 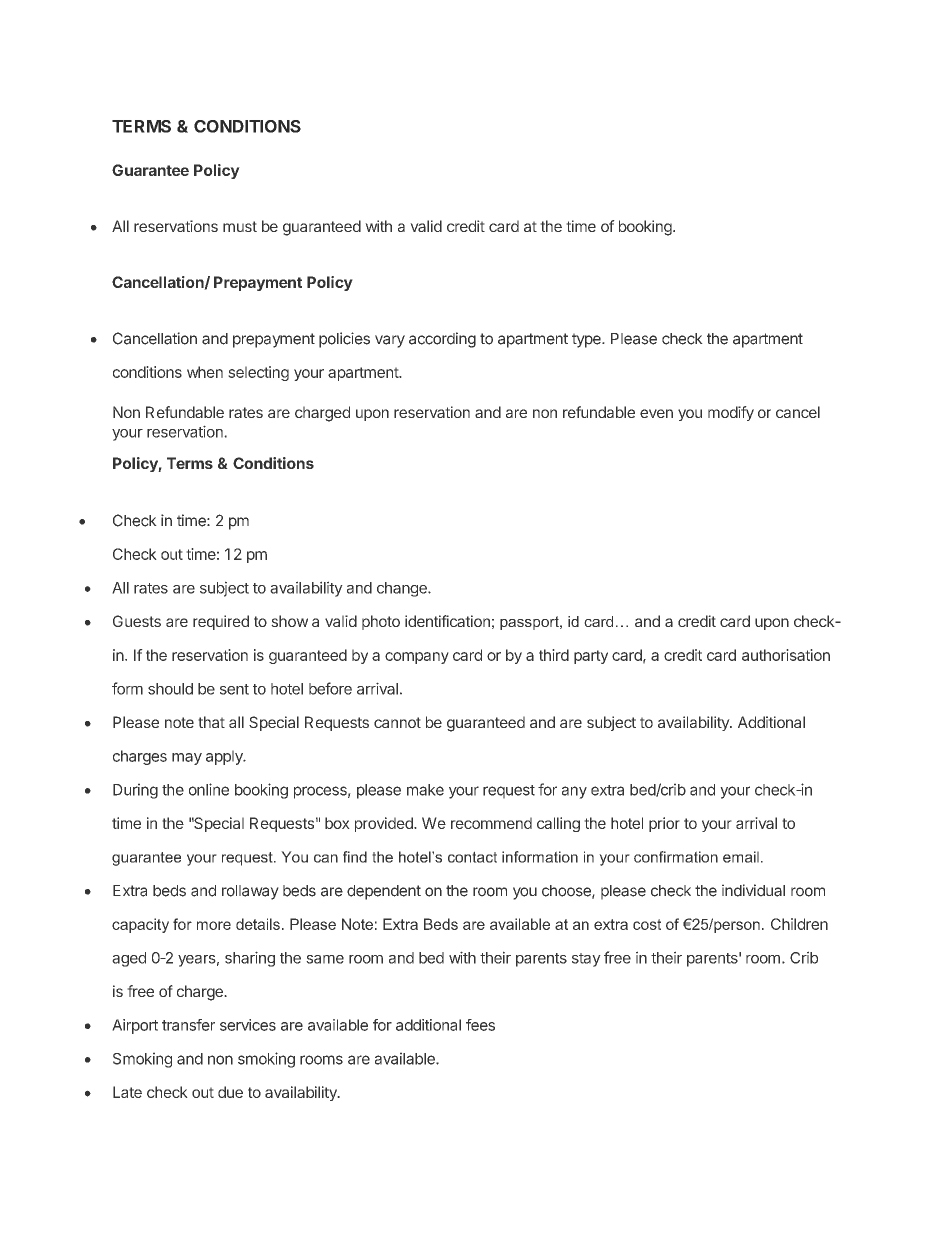 I want to click on modify, so click(x=731, y=413).
